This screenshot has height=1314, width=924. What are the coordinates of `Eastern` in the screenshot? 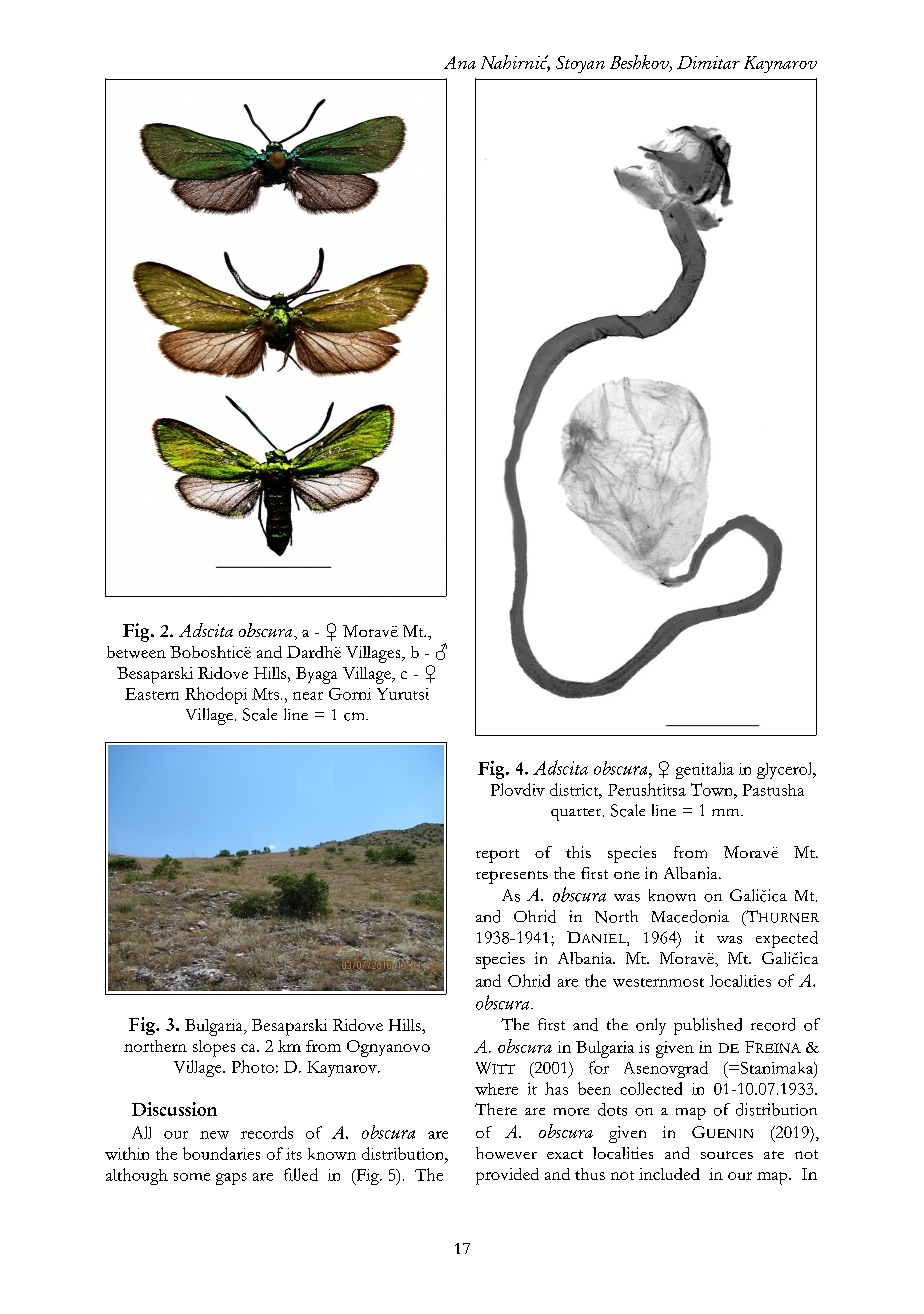 It's located at (152, 694).
